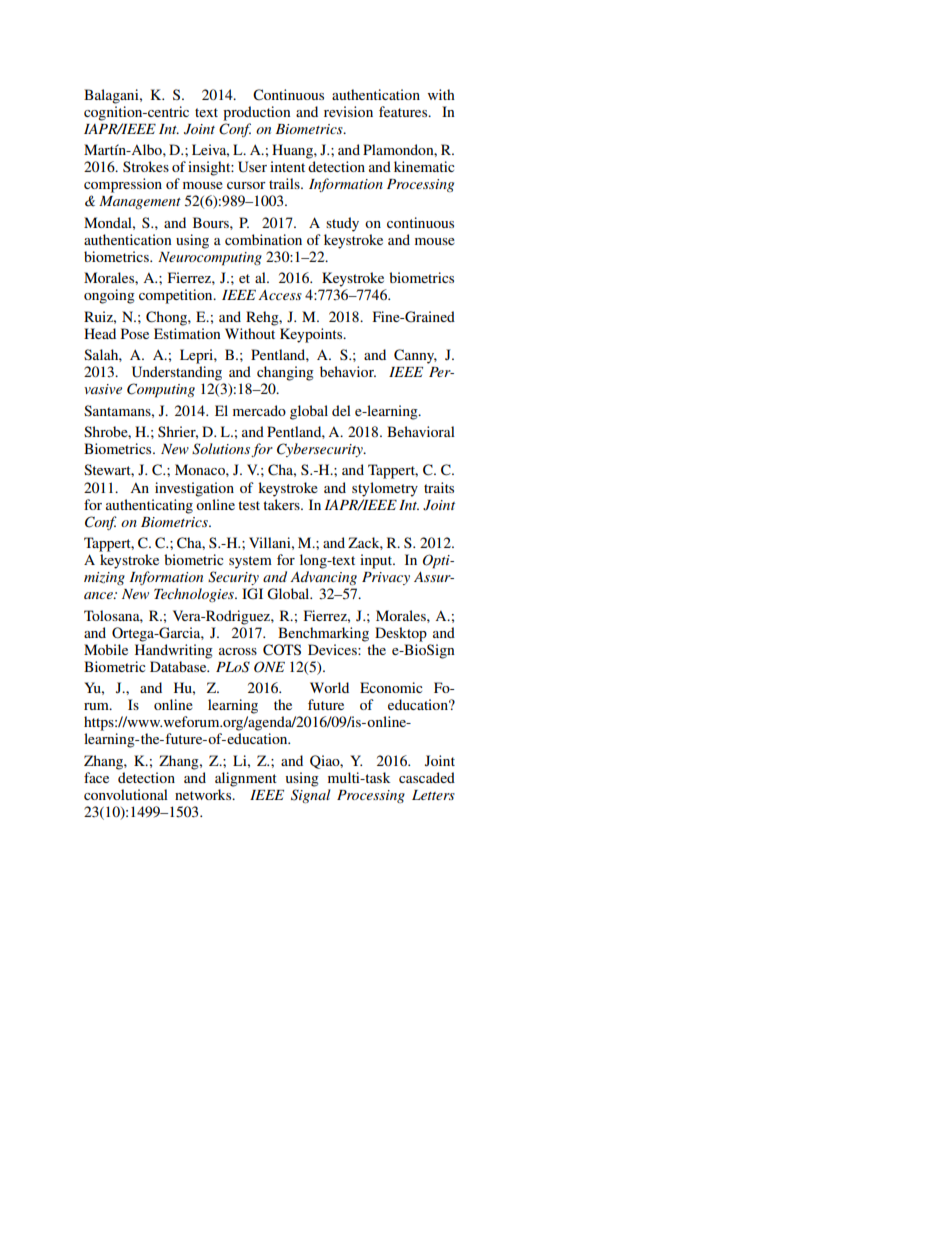 Image resolution: width=952 pixels, height=1233 pixels. What do you see at coordinates (109, 296) in the screenshot?
I see `ongoing` at bounding box center [109, 296].
